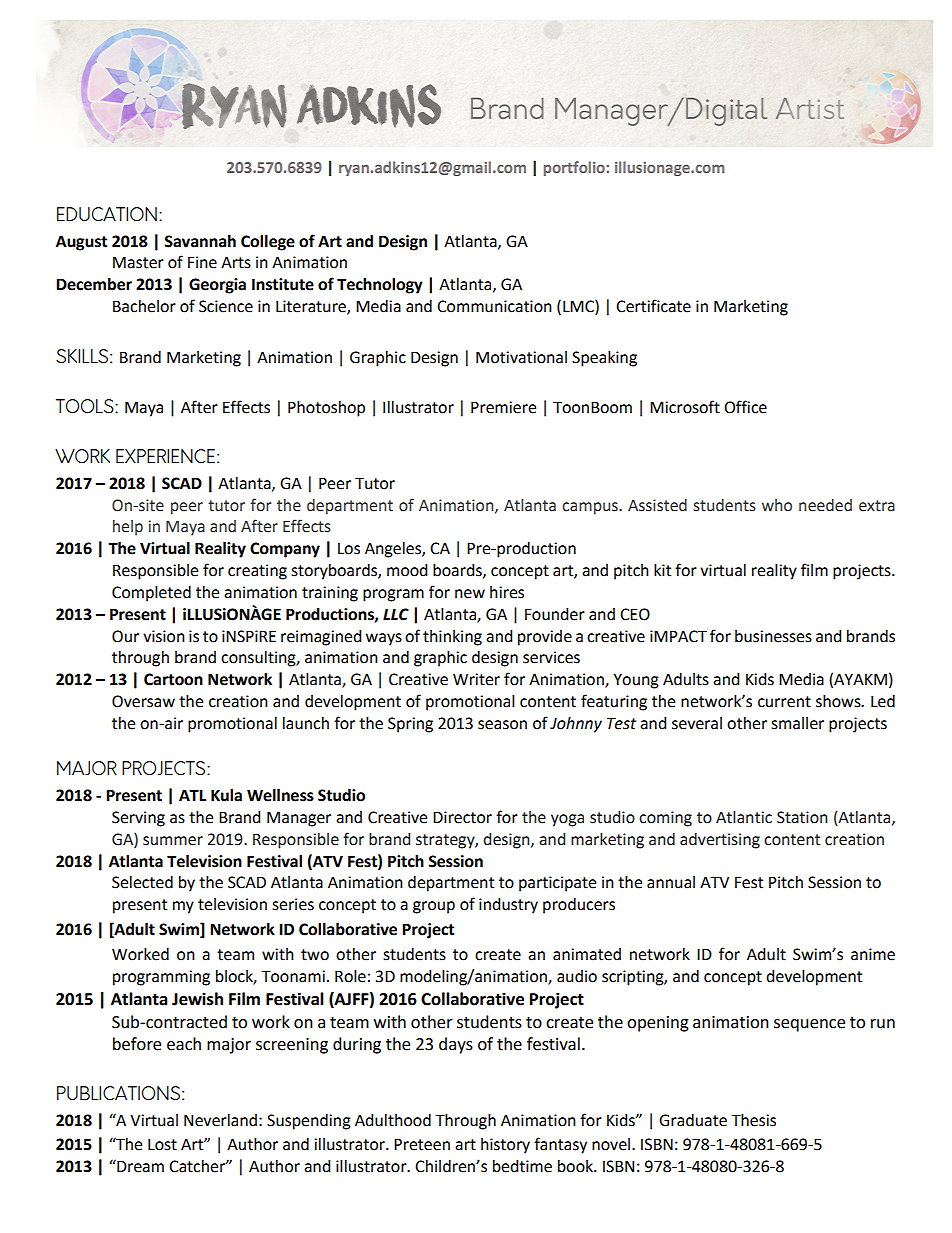 The image size is (952, 1233). What do you see at coordinates (462, 817) in the screenshot?
I see `Director` at bounding box center [462, 817].
